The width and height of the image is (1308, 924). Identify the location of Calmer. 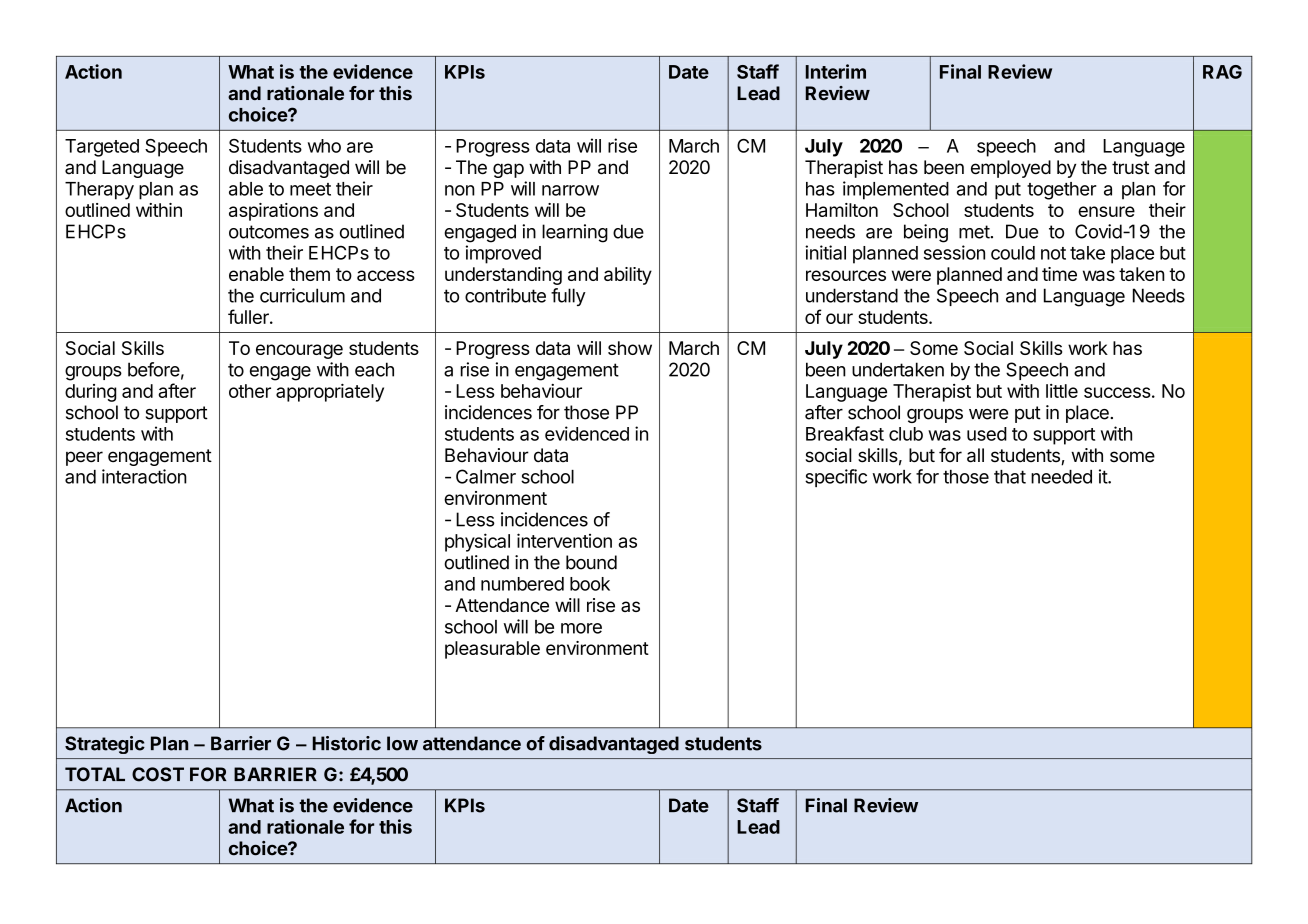
(486, 476).
